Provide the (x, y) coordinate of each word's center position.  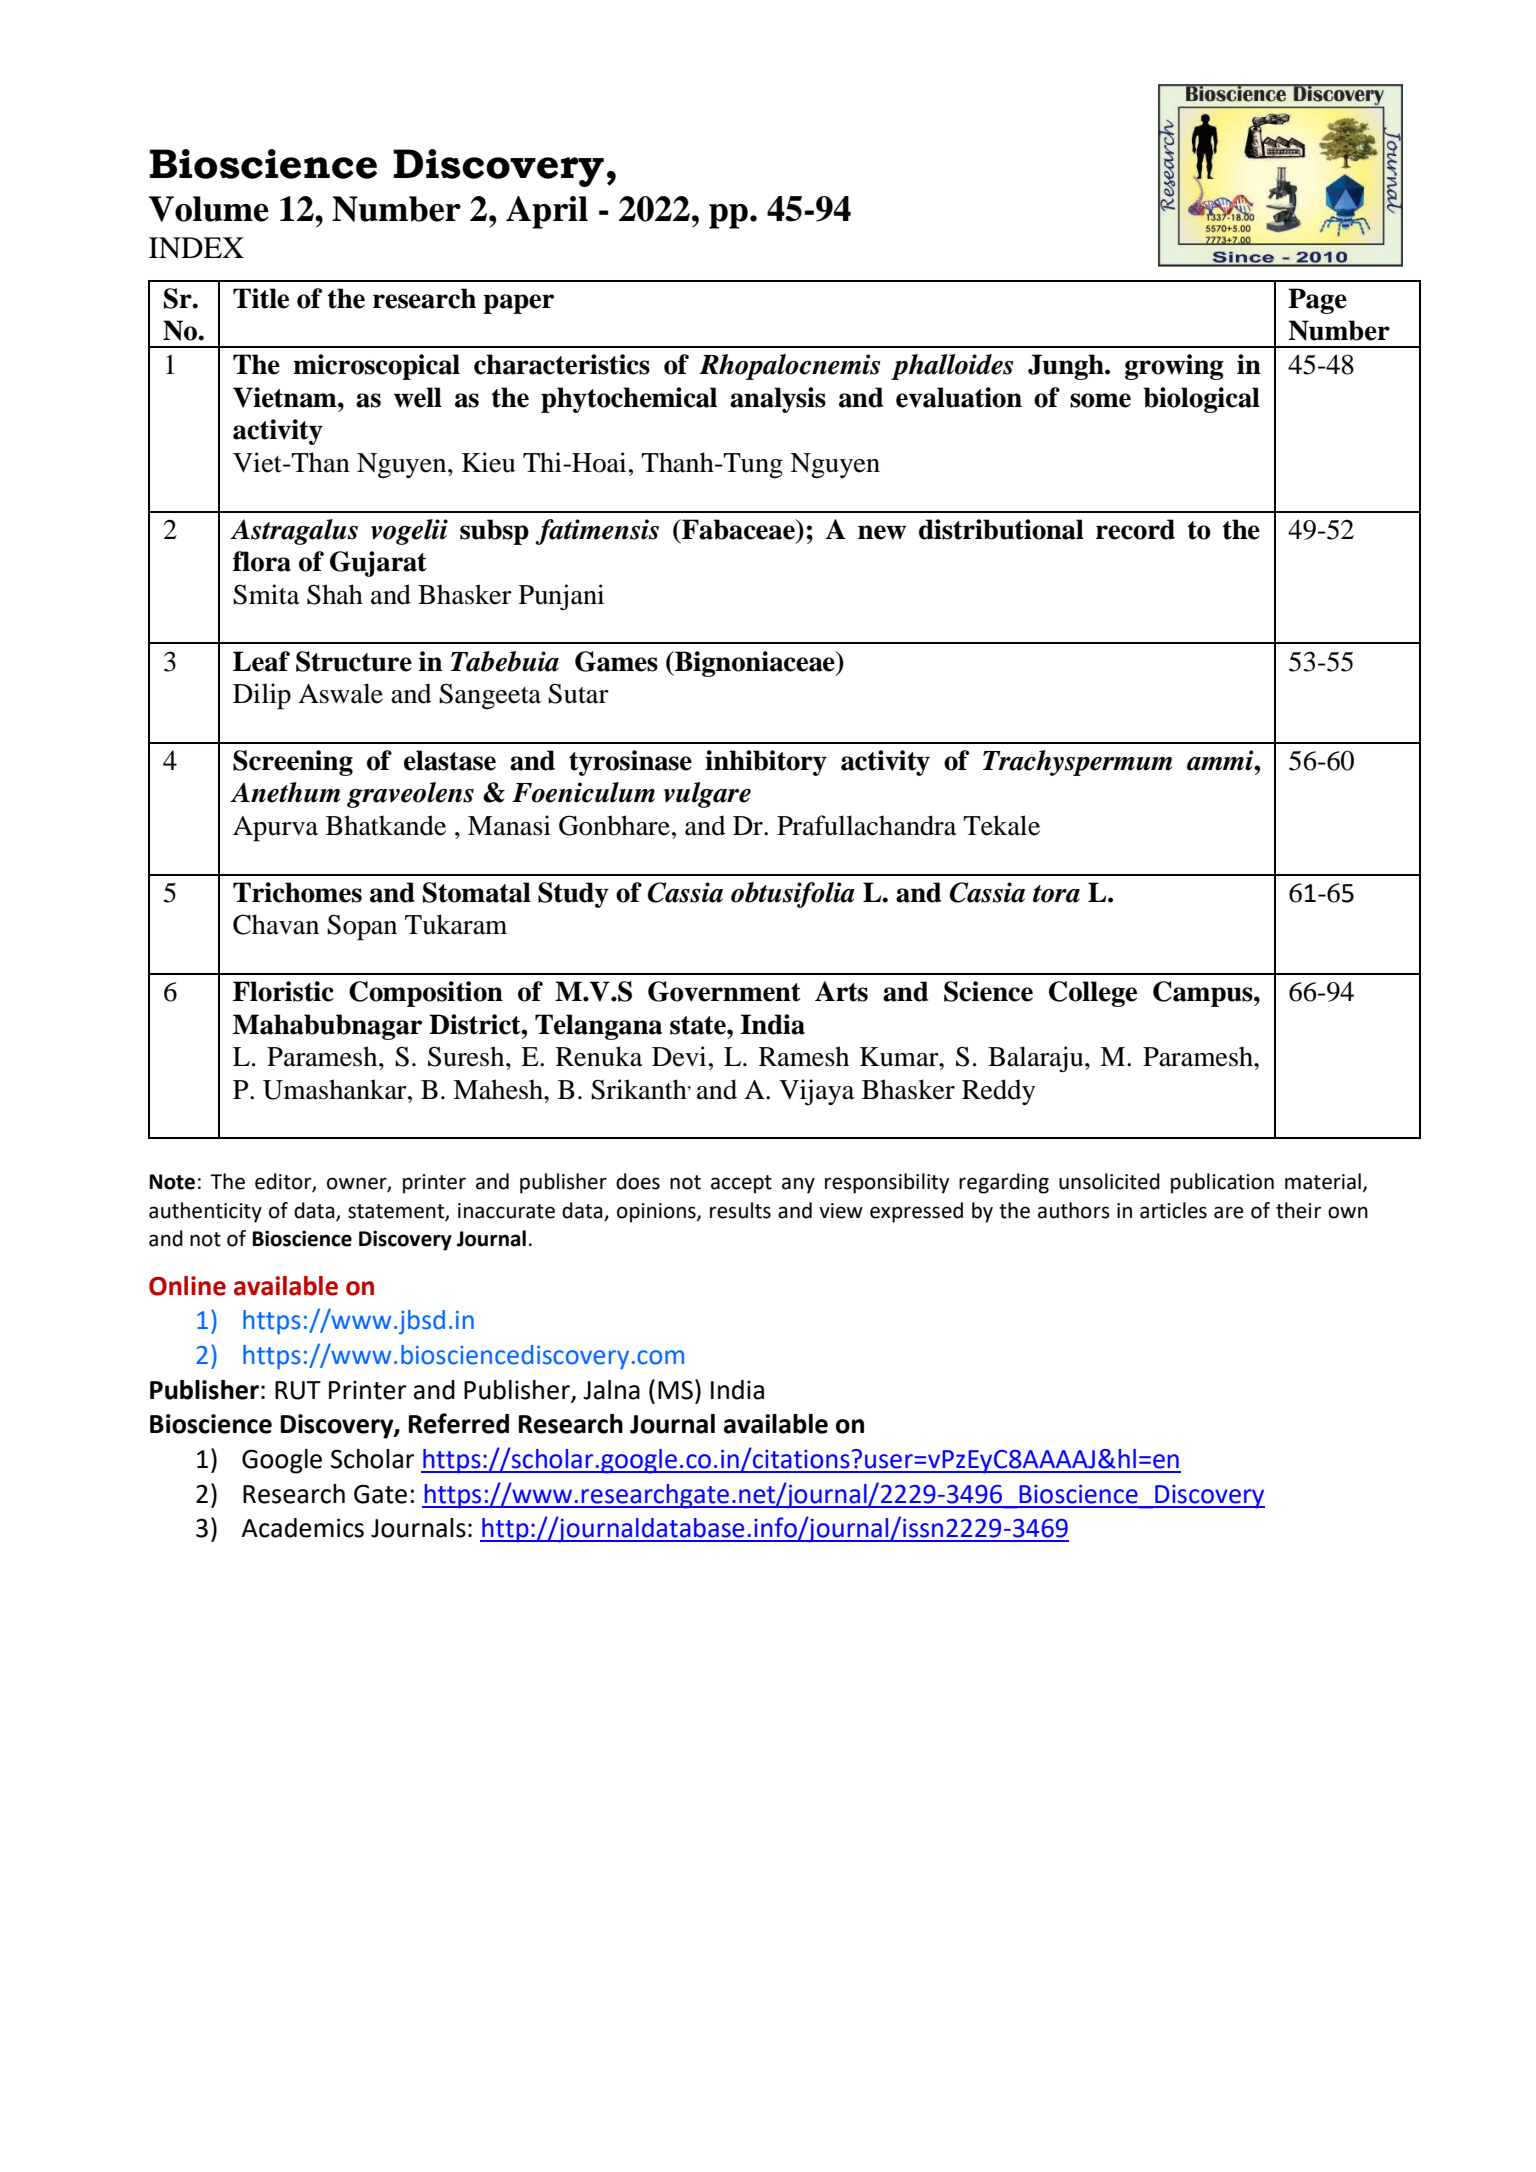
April (547, 212)
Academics (302, 1528)
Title (261, 298)
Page (1317, 301)
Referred (459, 1423)
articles (1173, 1210)
